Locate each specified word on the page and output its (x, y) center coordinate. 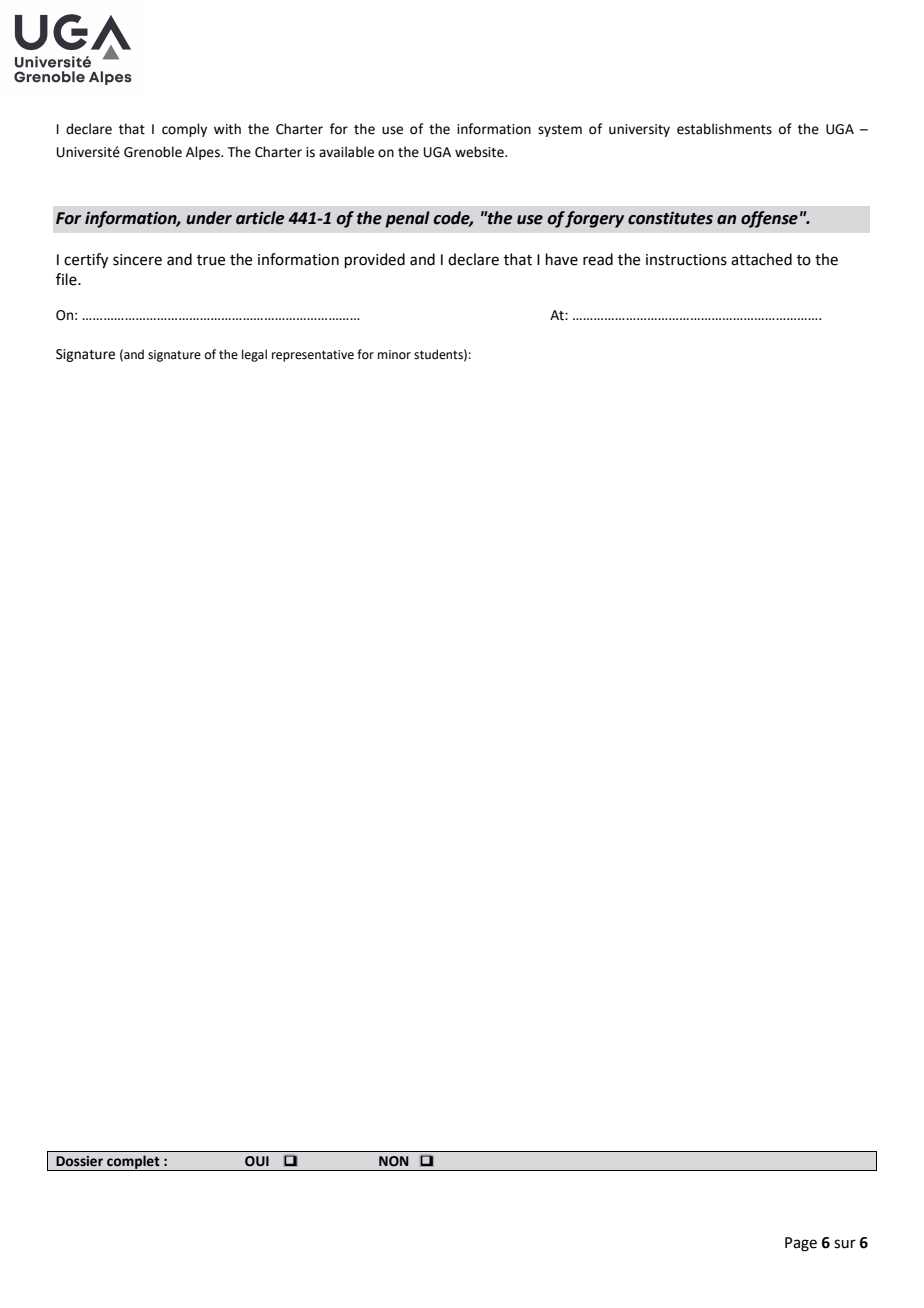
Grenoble (153, 152)
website (480, 152)
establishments (724, 129)
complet (133, 1163)
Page (801, 1244)
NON (394, 1161)
